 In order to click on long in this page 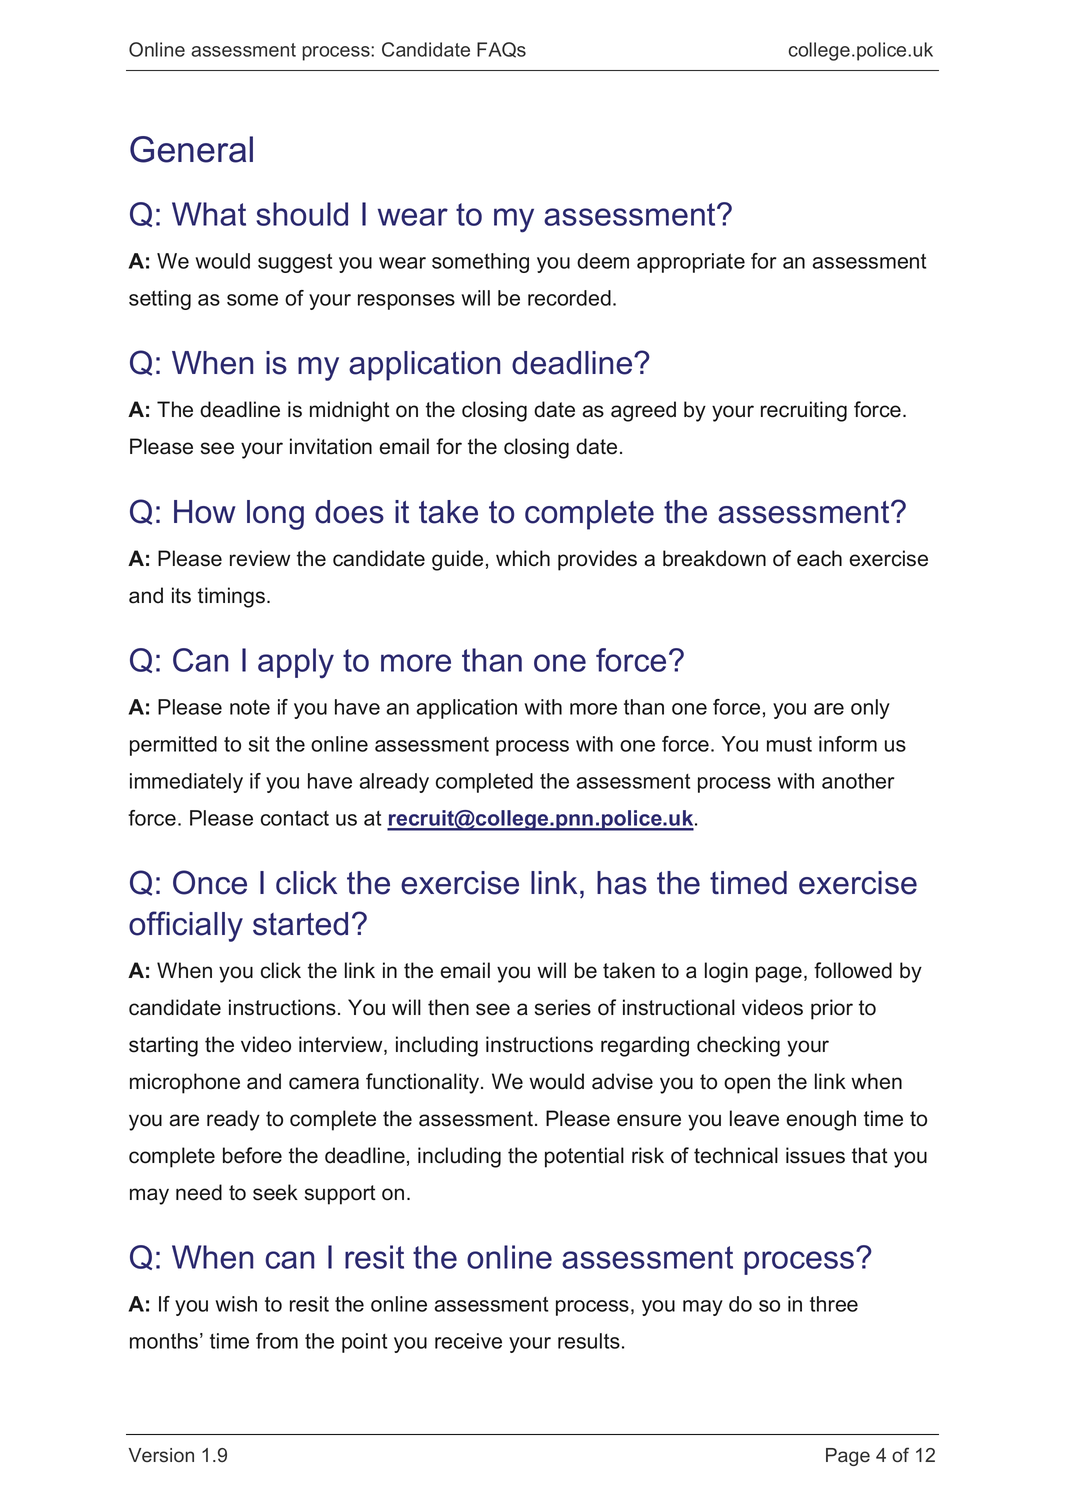, I will do `click(275, 515)`.
